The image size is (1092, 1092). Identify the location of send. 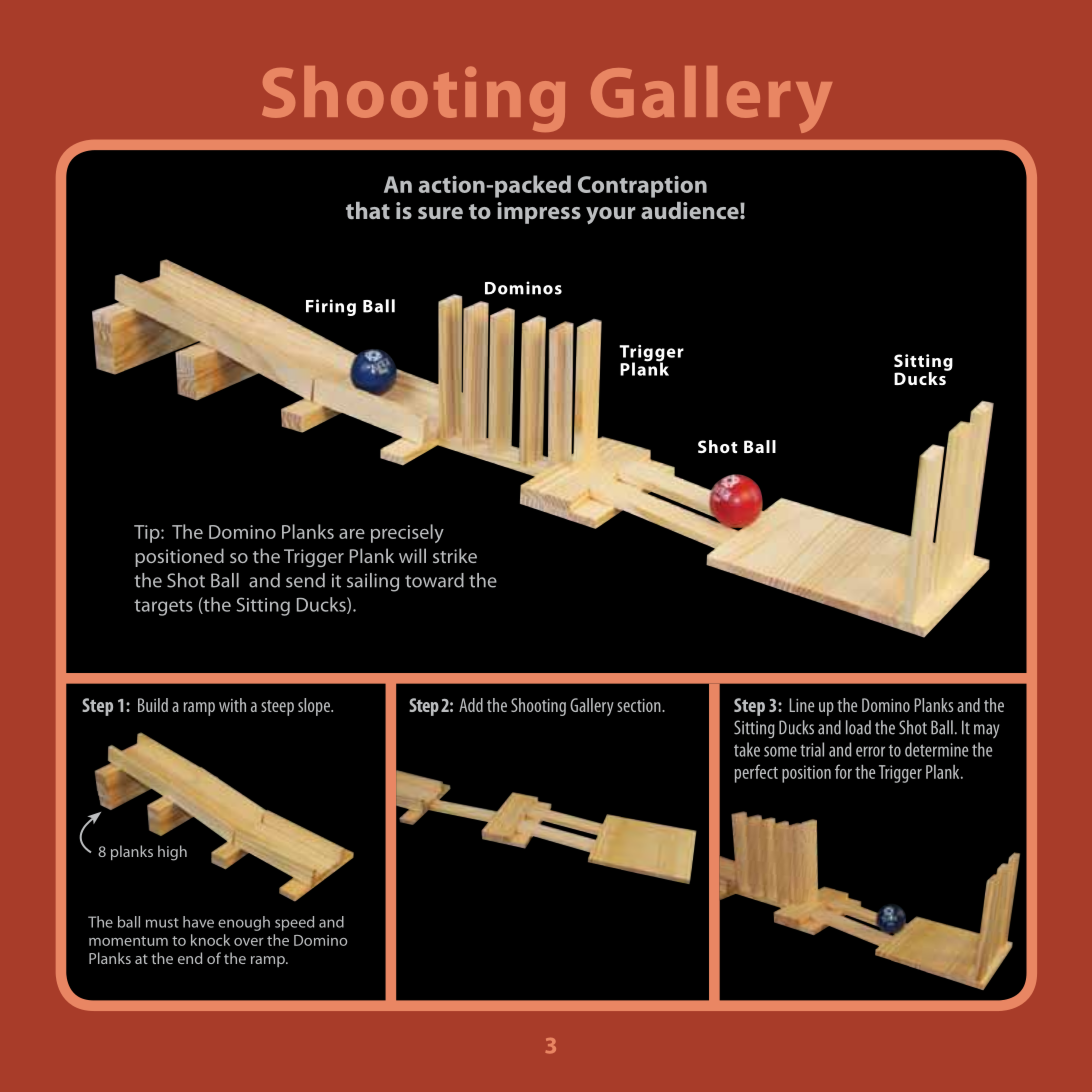
(305, 580).
